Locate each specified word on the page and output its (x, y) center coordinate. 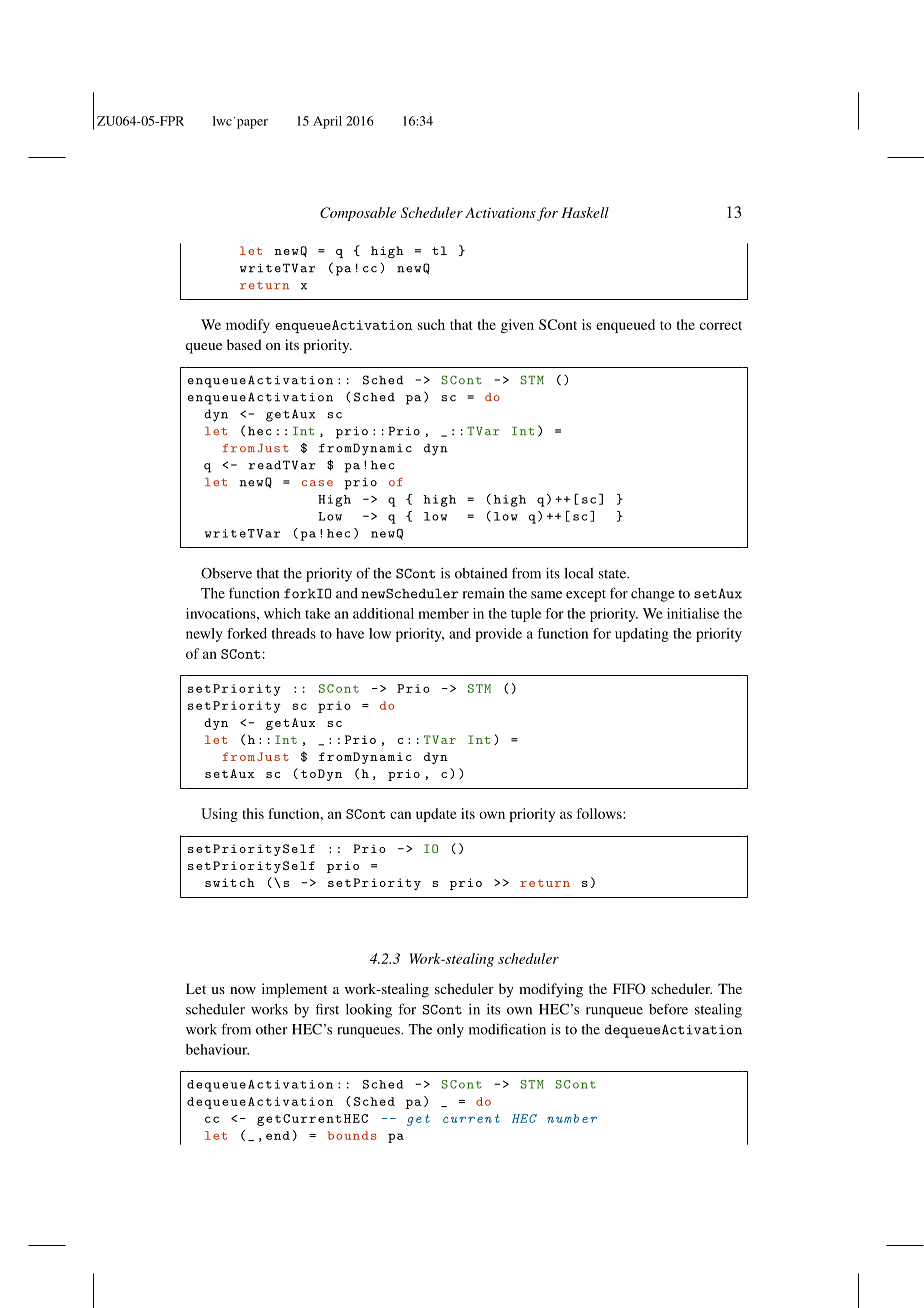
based (244, 344)
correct (721, 325)
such (431, 324)
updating (642, 635)
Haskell (585, 212)
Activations (500, 212)
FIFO (629, 988)
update (436, 815)
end (278, 1135)
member (443, 613)
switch (230, 882)
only (450, 1031)
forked (247, 633)
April (327, 122)
